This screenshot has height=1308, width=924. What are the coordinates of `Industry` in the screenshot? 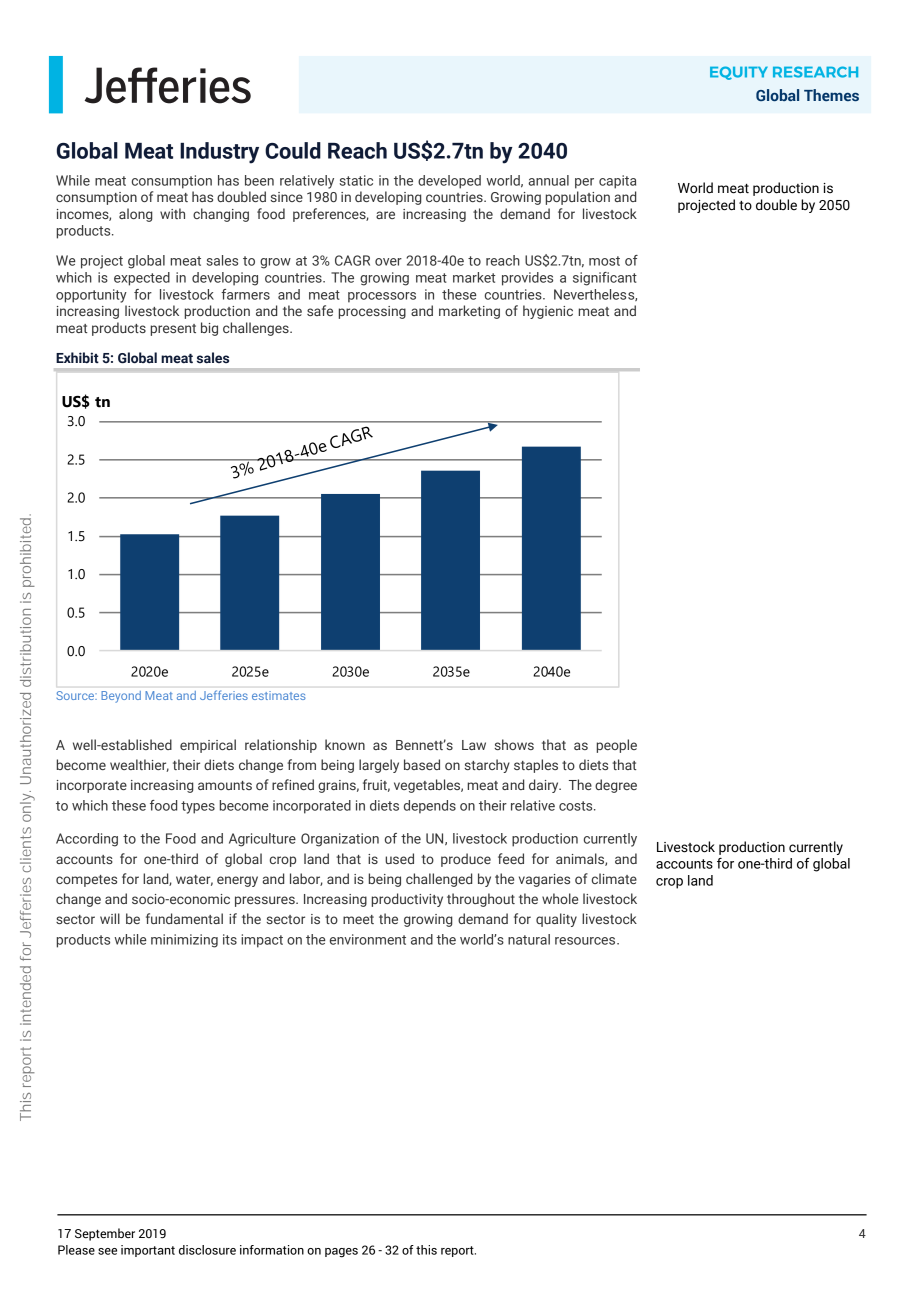 It's located at (219, 153).
